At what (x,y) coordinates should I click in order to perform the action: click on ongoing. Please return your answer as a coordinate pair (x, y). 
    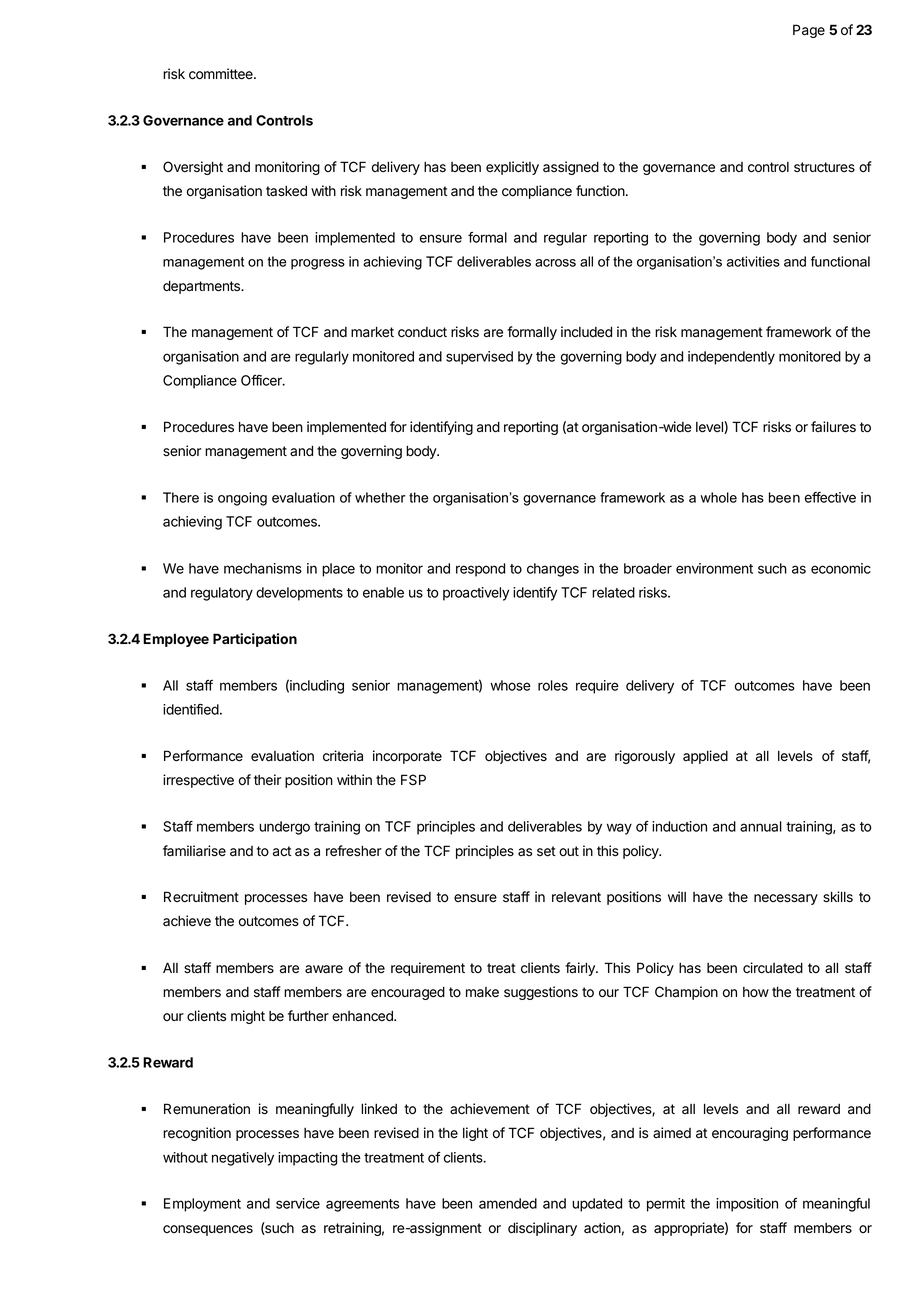
    Looking at the image, I should click on (242, 499).
